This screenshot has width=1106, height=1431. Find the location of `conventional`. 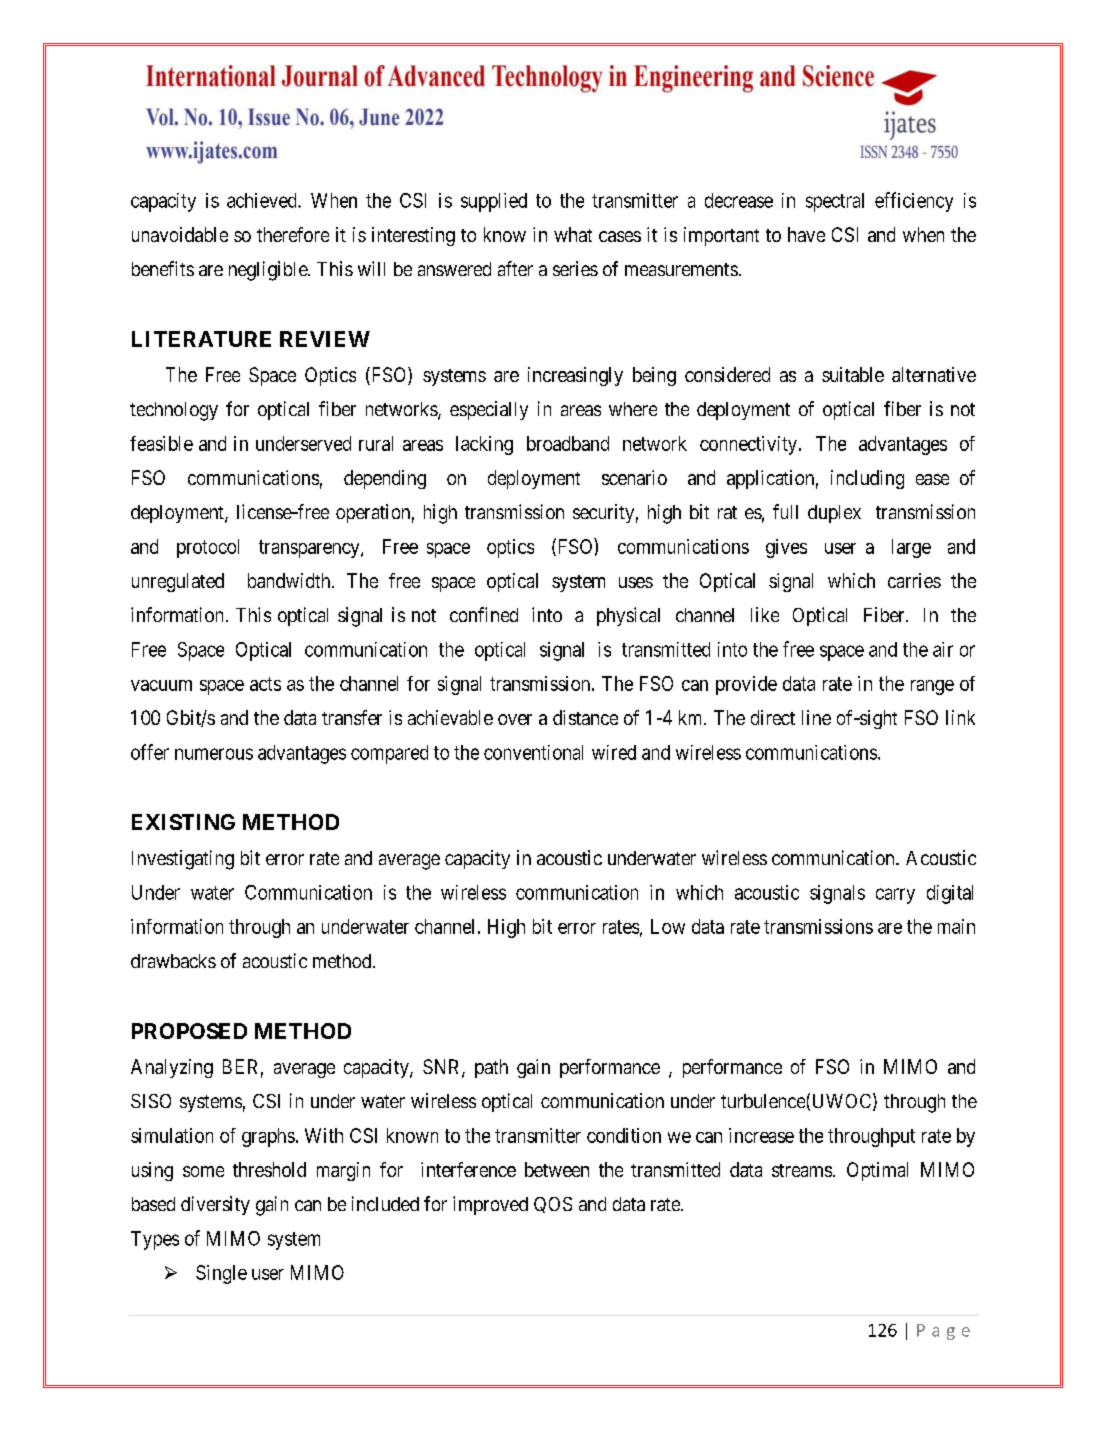

conventional is located at coordinates (533, 752).
